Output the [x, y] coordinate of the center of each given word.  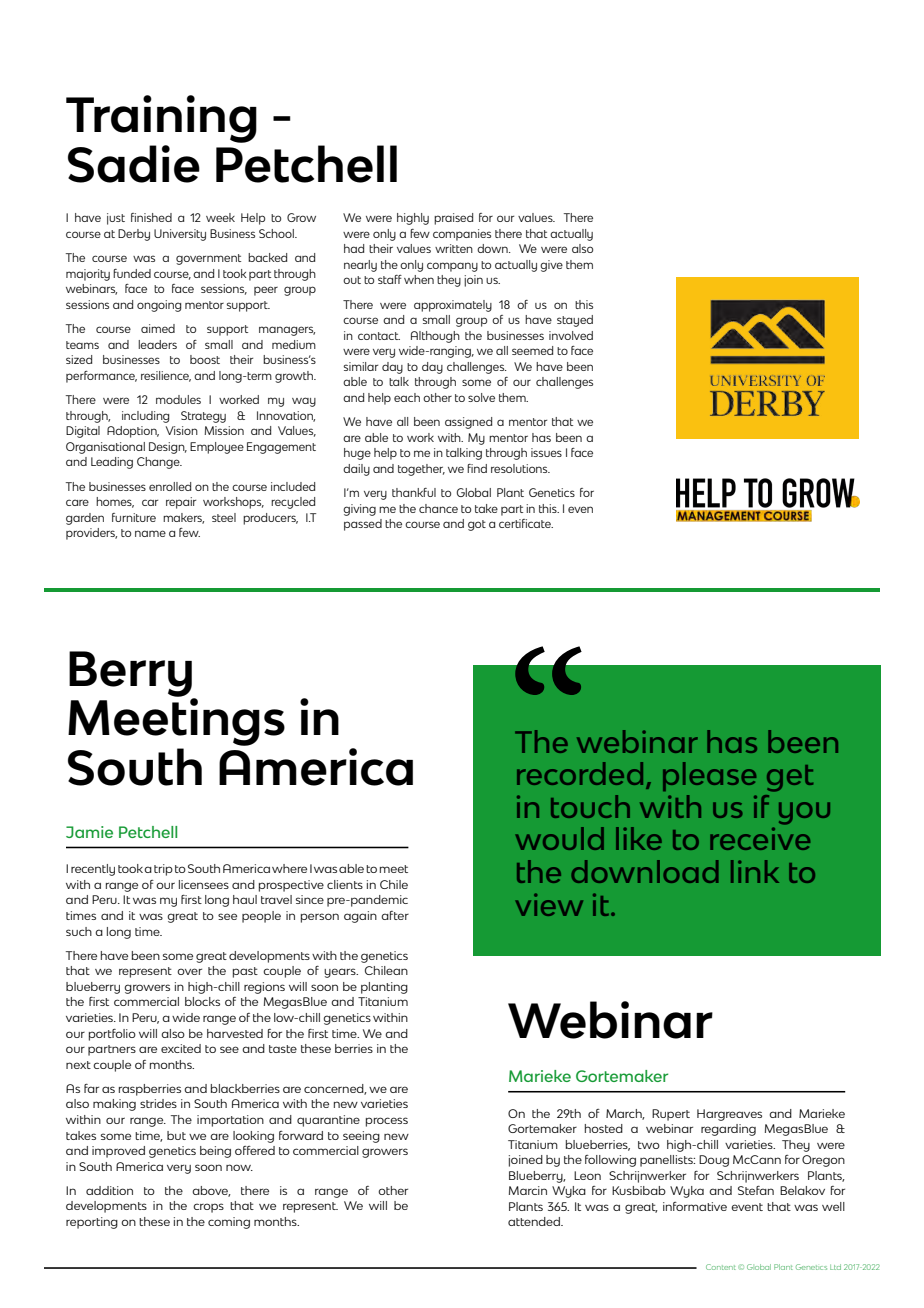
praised [453, 219]
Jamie [89, 832]
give [551, 266]
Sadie [134, 164]
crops [208, 1208]
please [709, 776]
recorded [580, 773]
